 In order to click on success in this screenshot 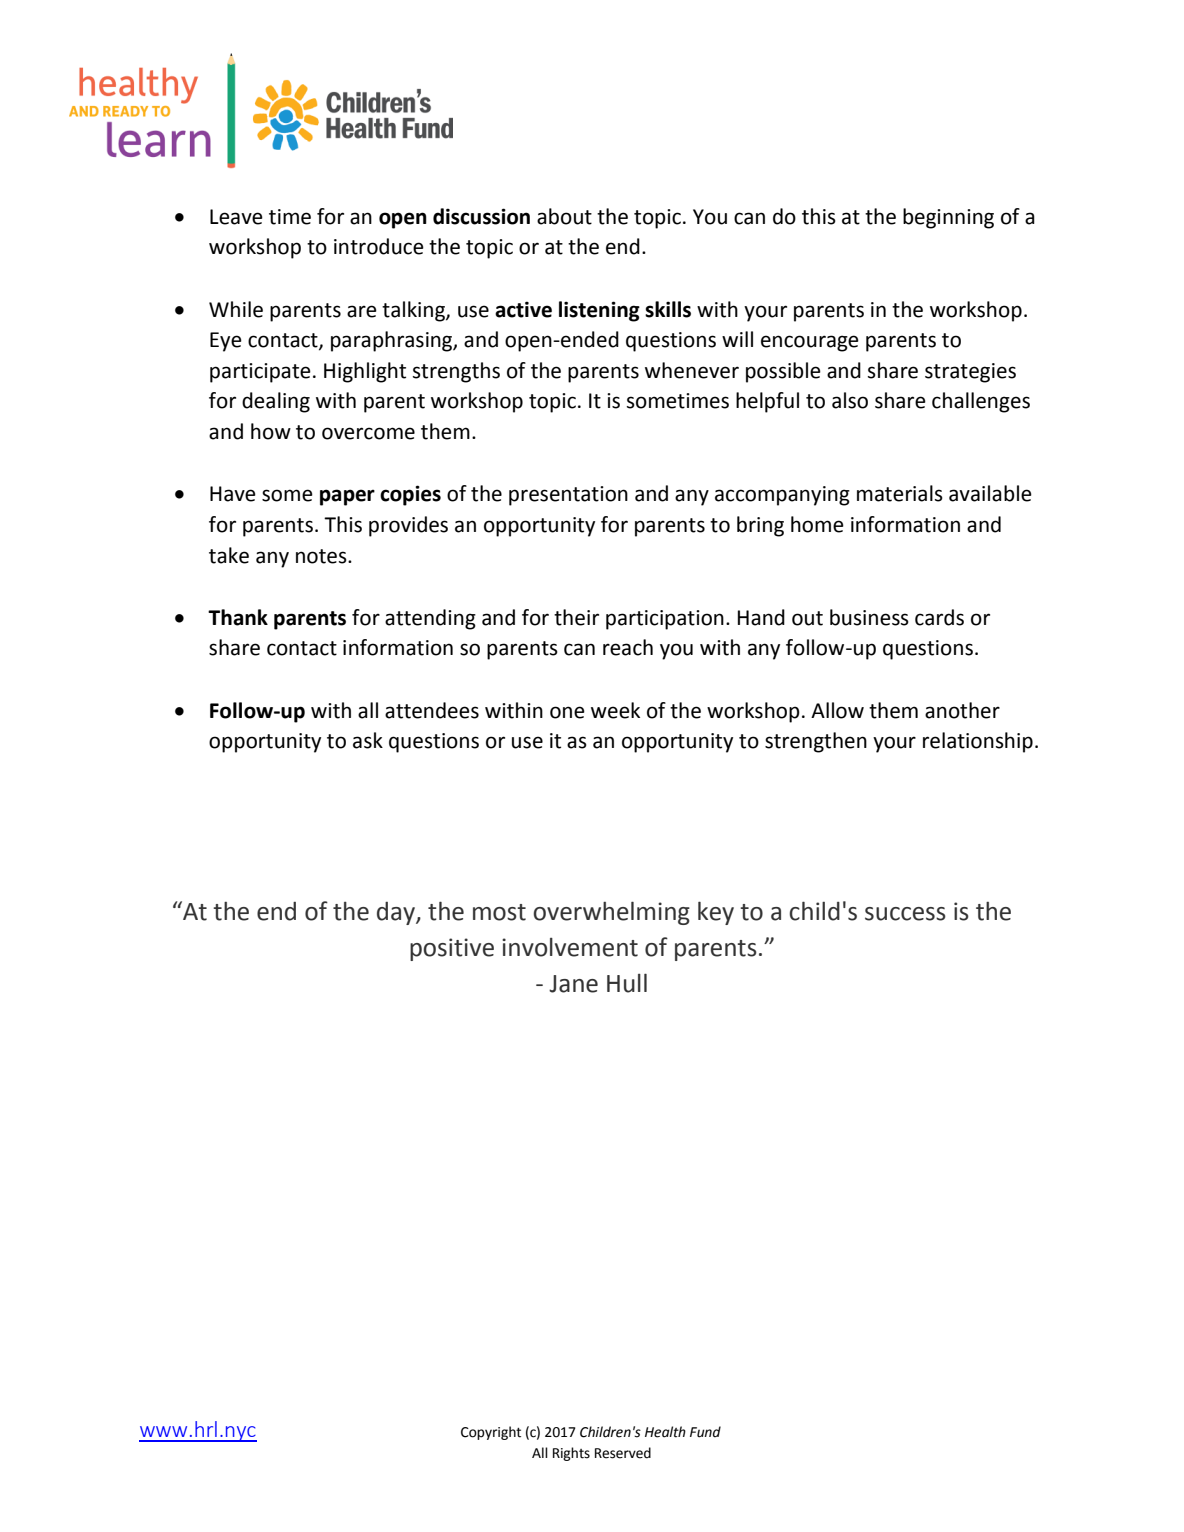, I will do `click(905, 914)`.
